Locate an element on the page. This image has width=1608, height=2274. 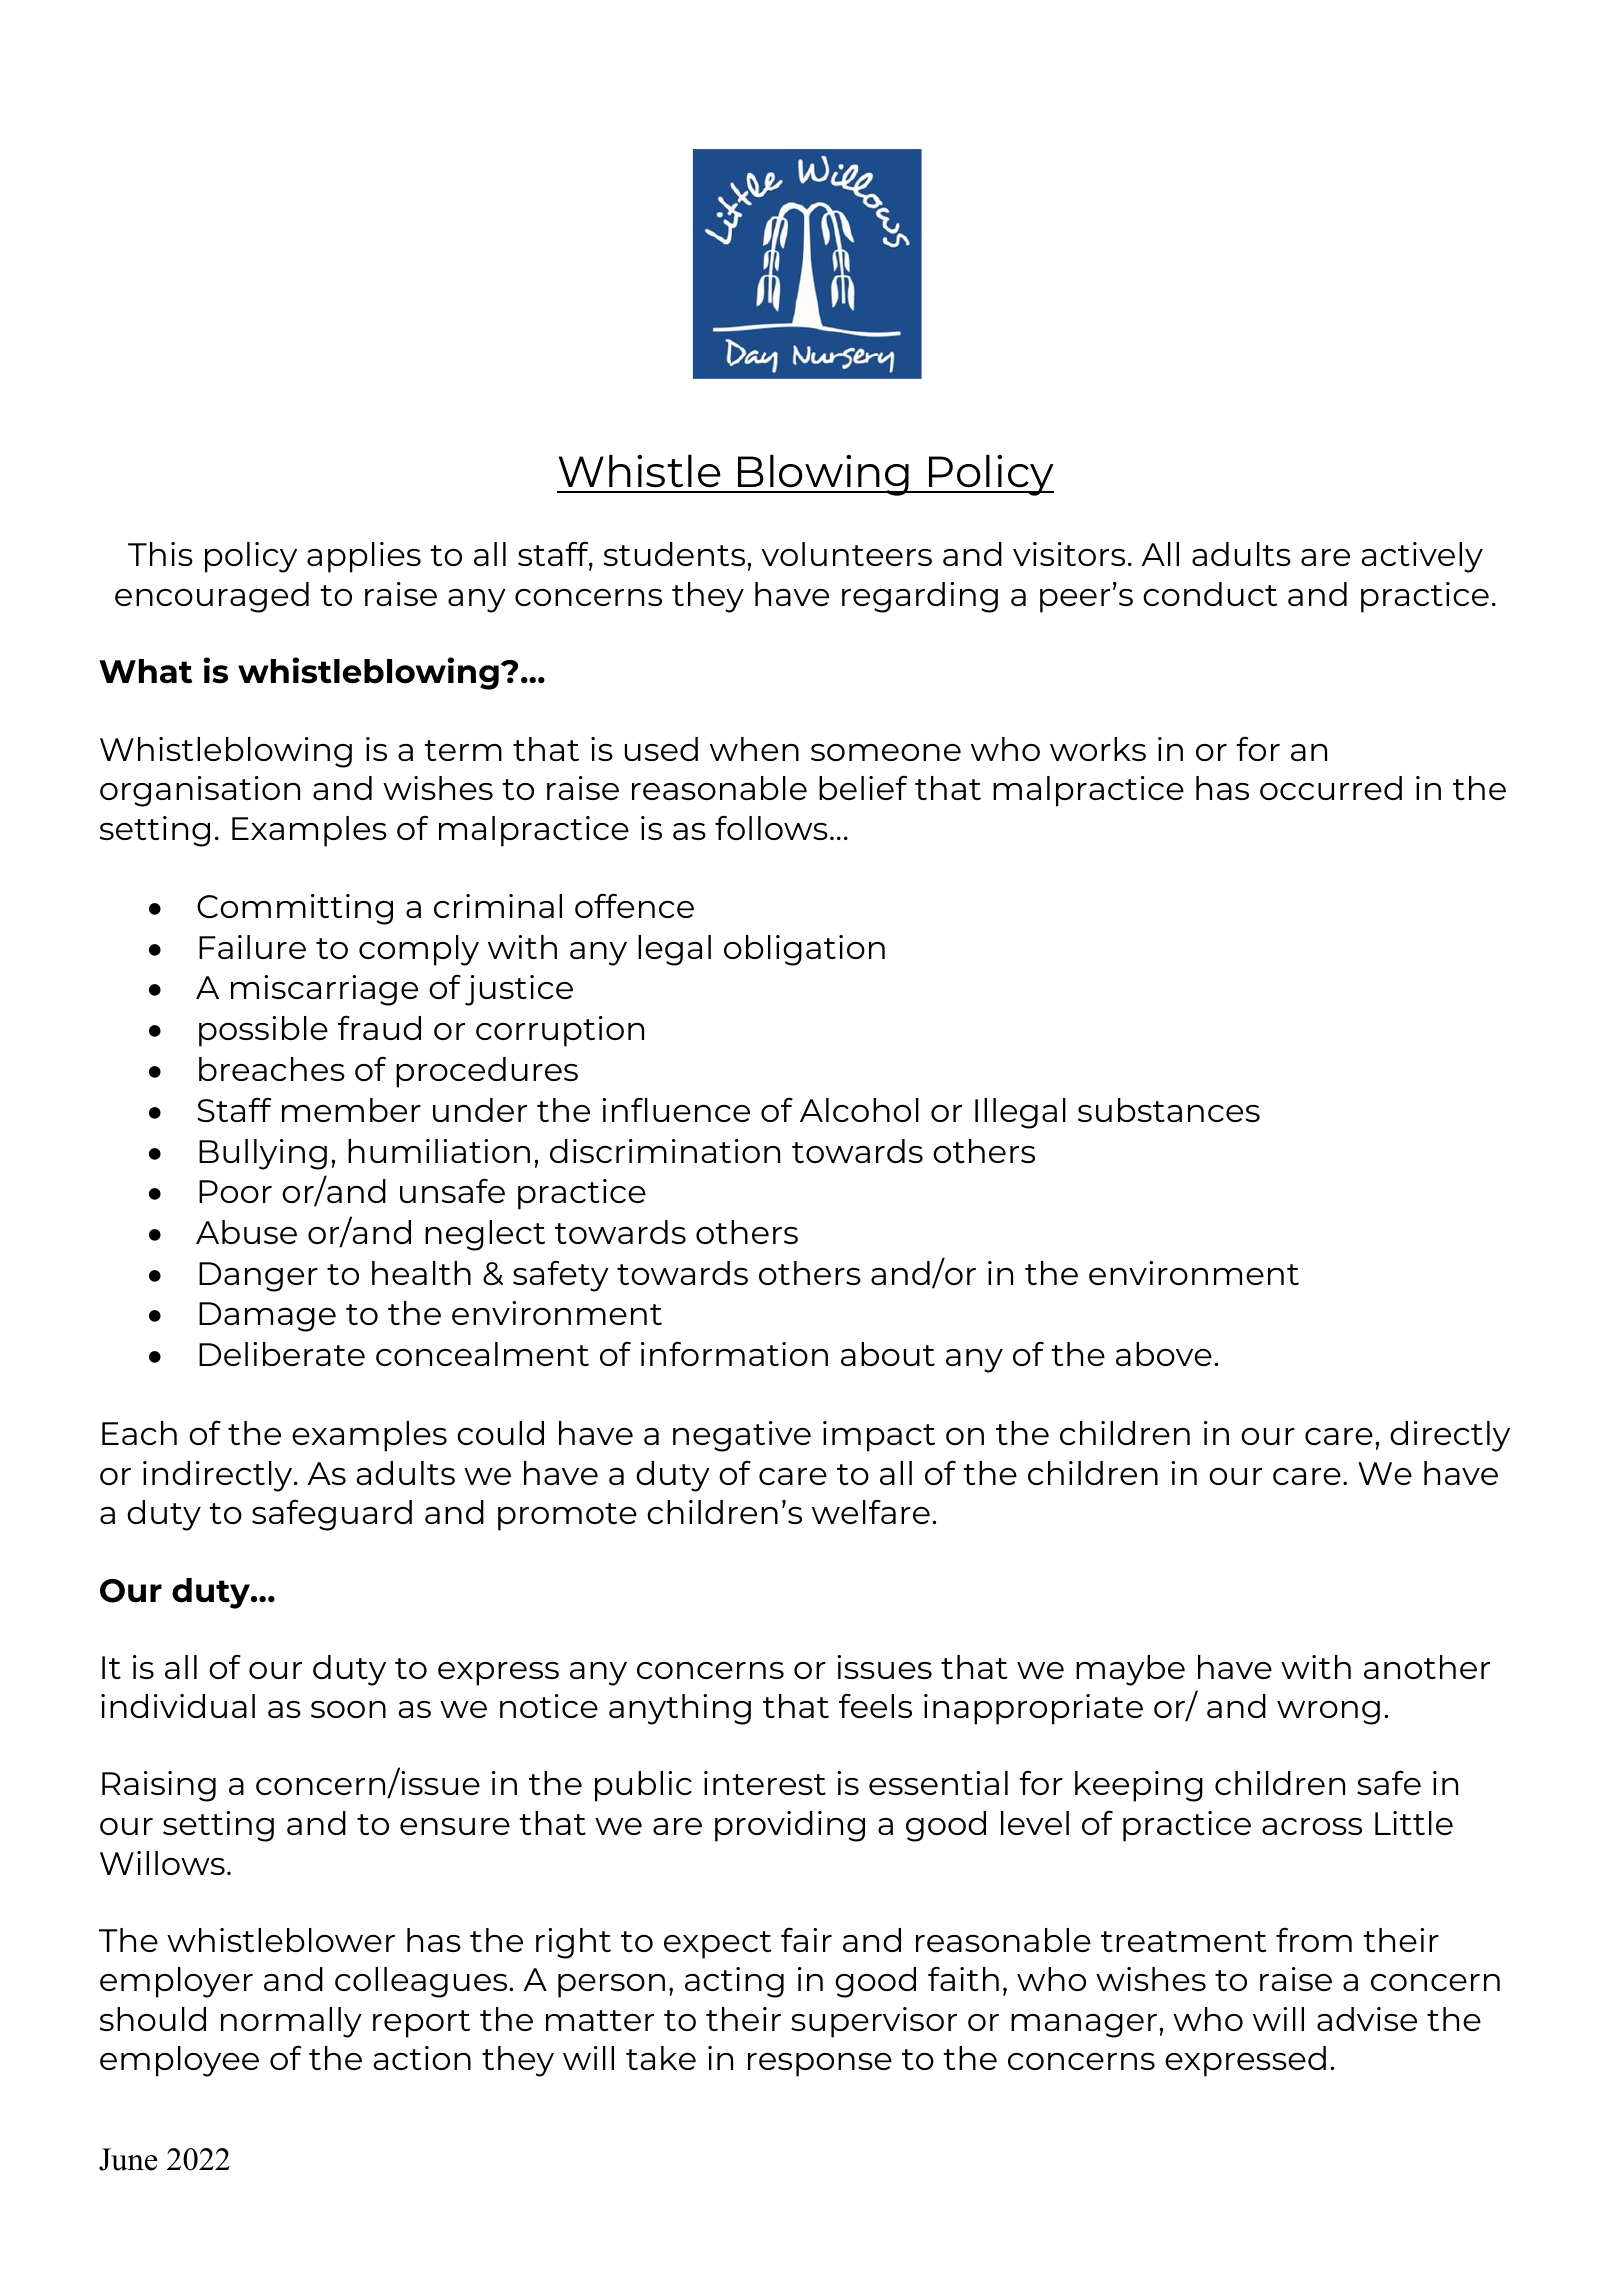
interest is located at coordinates (765, 1783).
